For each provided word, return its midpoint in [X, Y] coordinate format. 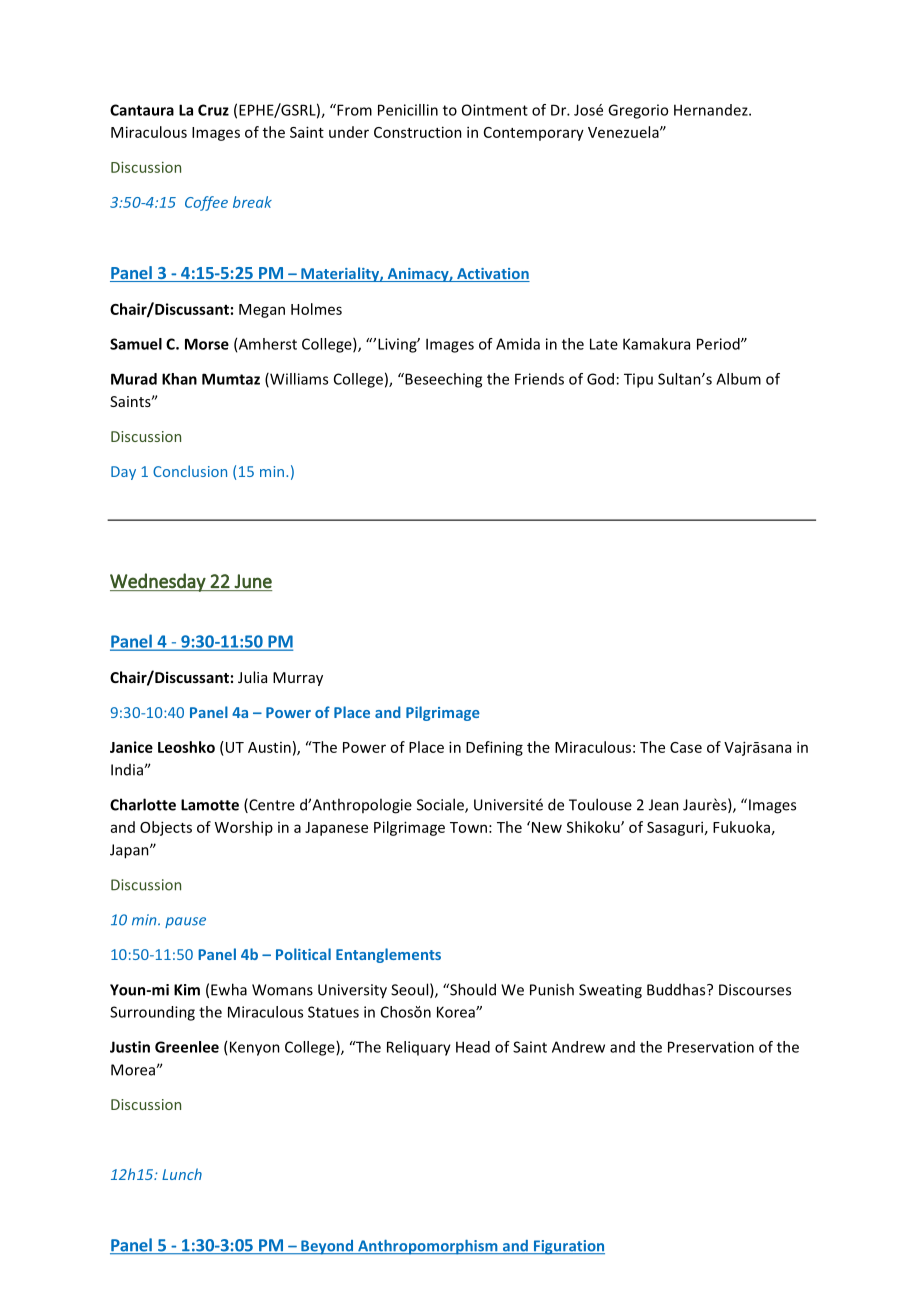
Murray [298, 679]
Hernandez [712, 110]
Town [468, 827]
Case [686, 747]
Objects [166, 828]
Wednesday [159, 582]
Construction [418, 132]
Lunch [182, 1174]
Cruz [213, 110]
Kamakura [656, 344]
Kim [187, 990]
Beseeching [442, 380]
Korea [457, 1012]
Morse [207, 344]
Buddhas [677, 989]
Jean [664, 805]
